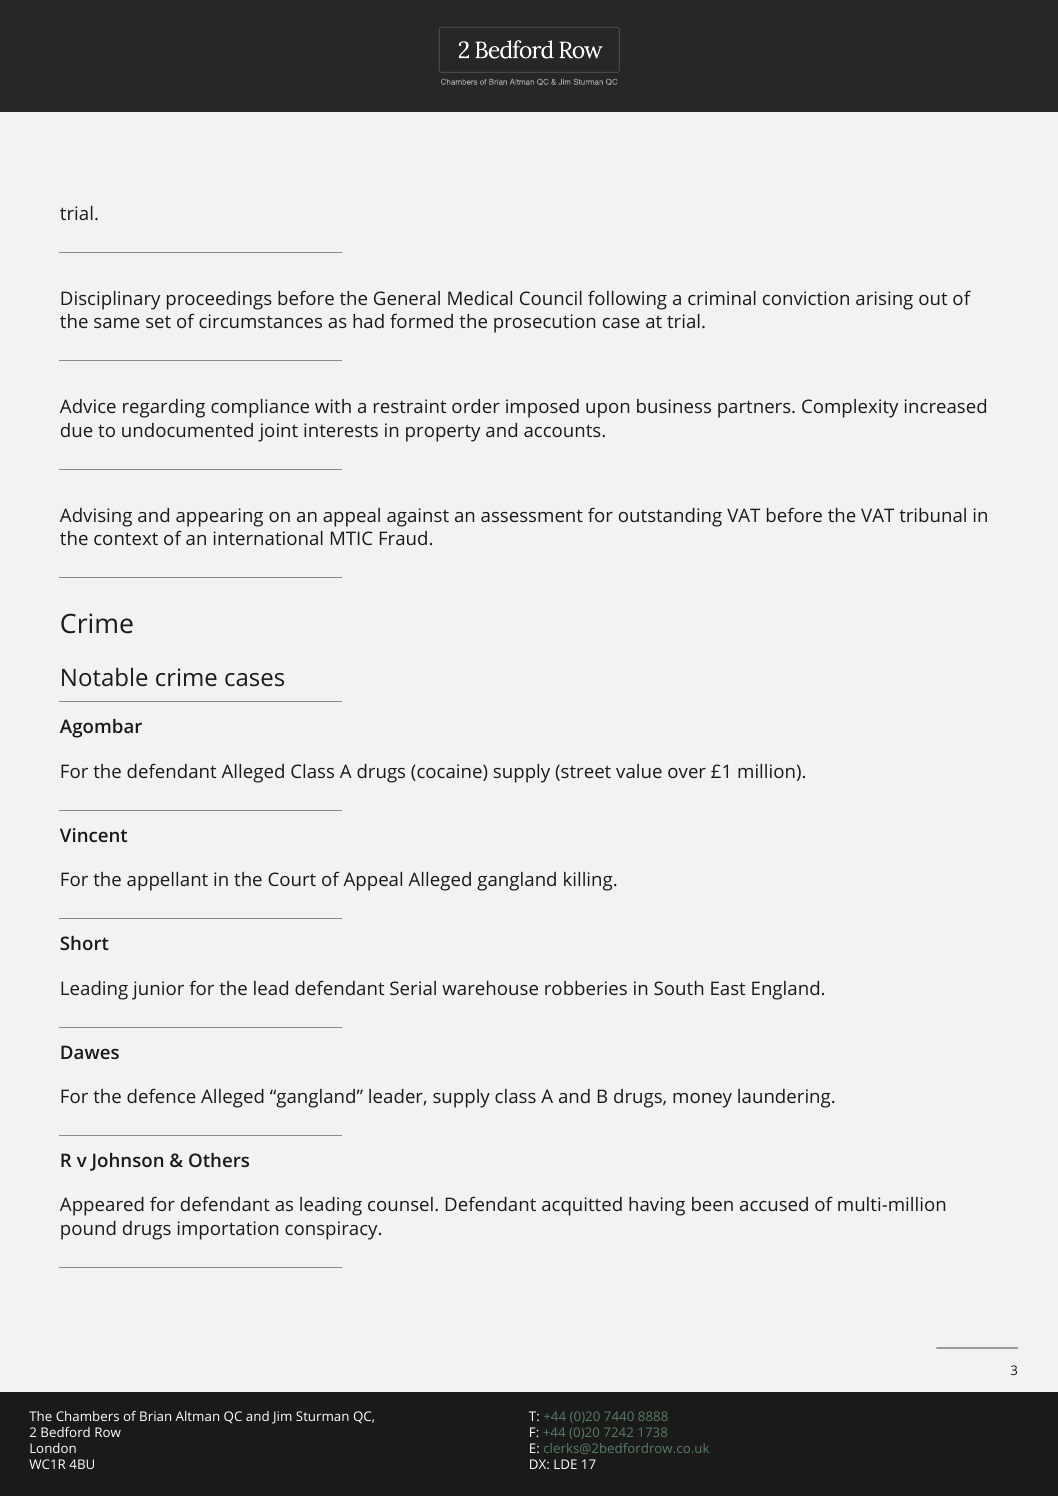 The image size is (1058, 1496). I want to click on Fraud, so click(403, 538).
